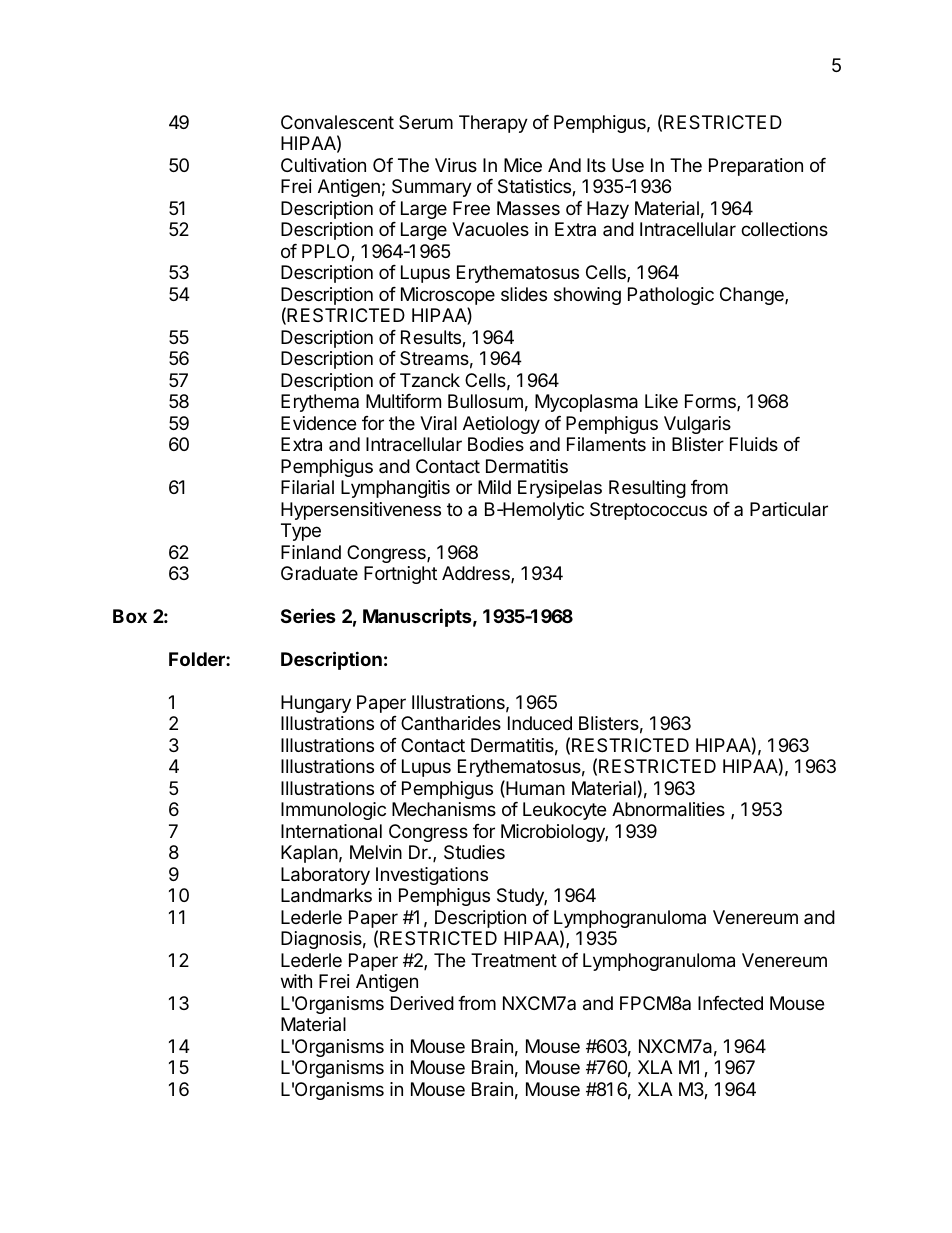  I want to click on Vulgaris, so click(697, 425).
